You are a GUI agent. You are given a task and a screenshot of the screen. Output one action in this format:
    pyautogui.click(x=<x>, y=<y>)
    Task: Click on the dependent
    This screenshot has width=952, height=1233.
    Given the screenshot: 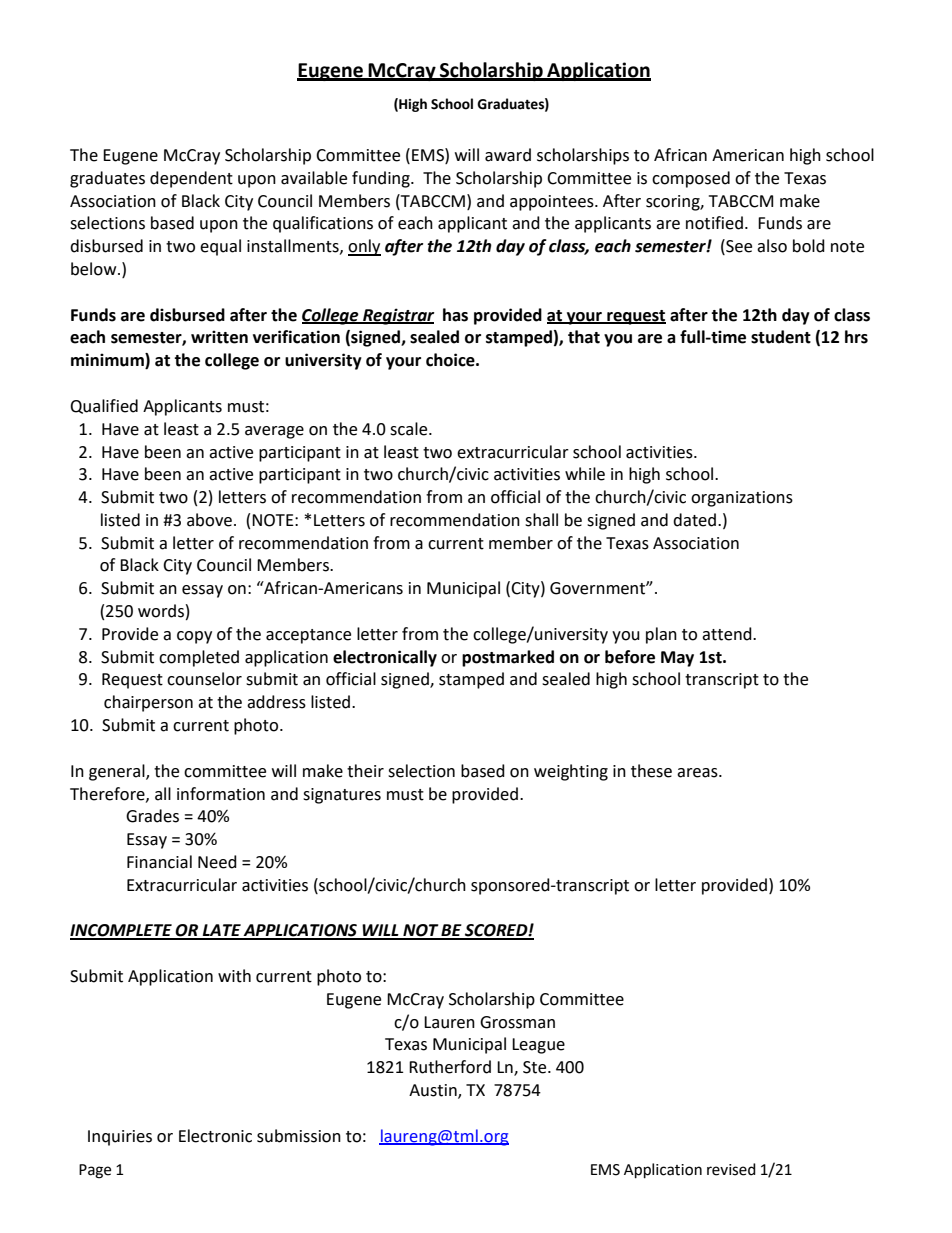 What is the action you would take?
    pyautogui.click(x=191, y=179)
